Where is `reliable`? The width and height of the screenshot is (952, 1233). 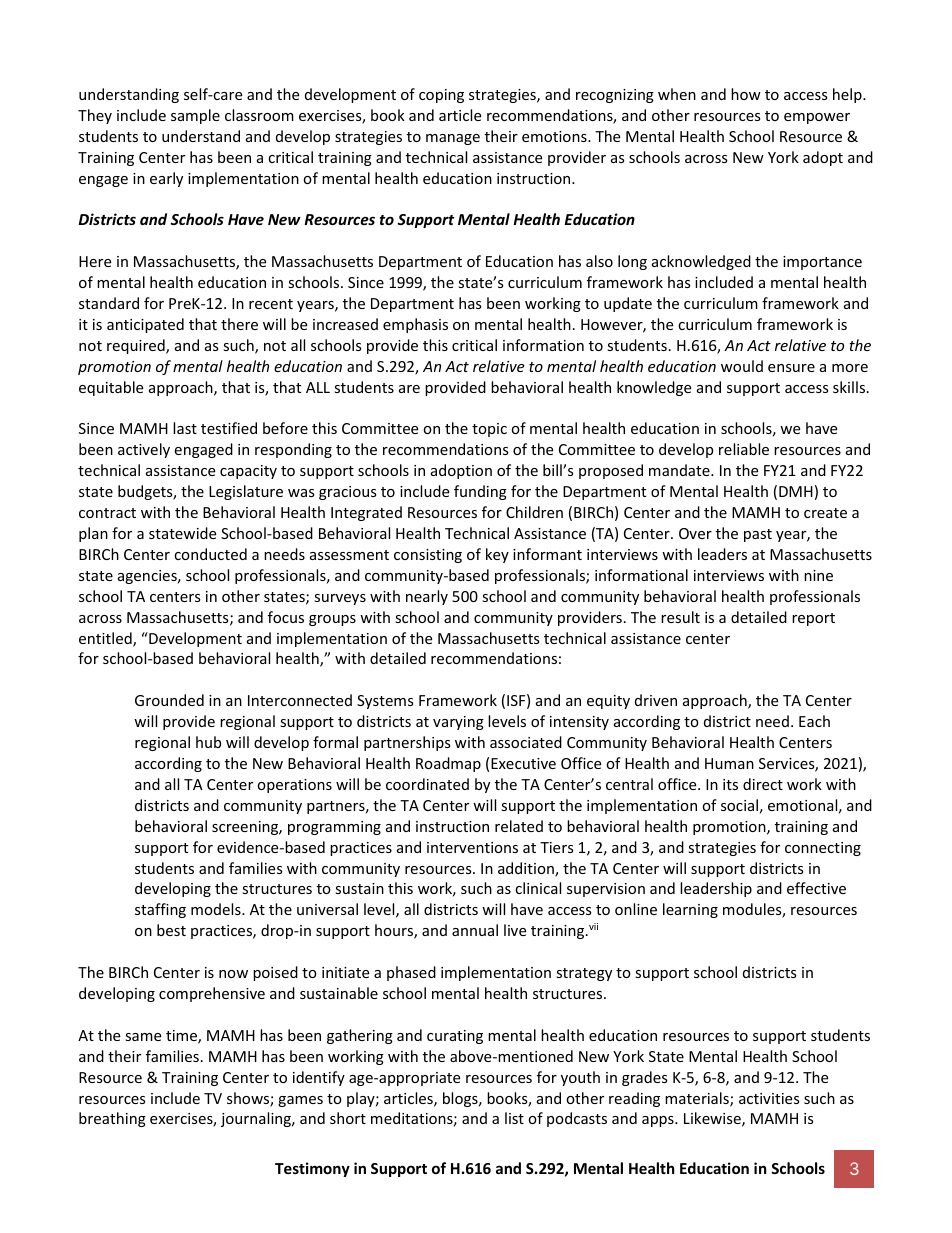
reliable is located at coordinates (744, 449).
